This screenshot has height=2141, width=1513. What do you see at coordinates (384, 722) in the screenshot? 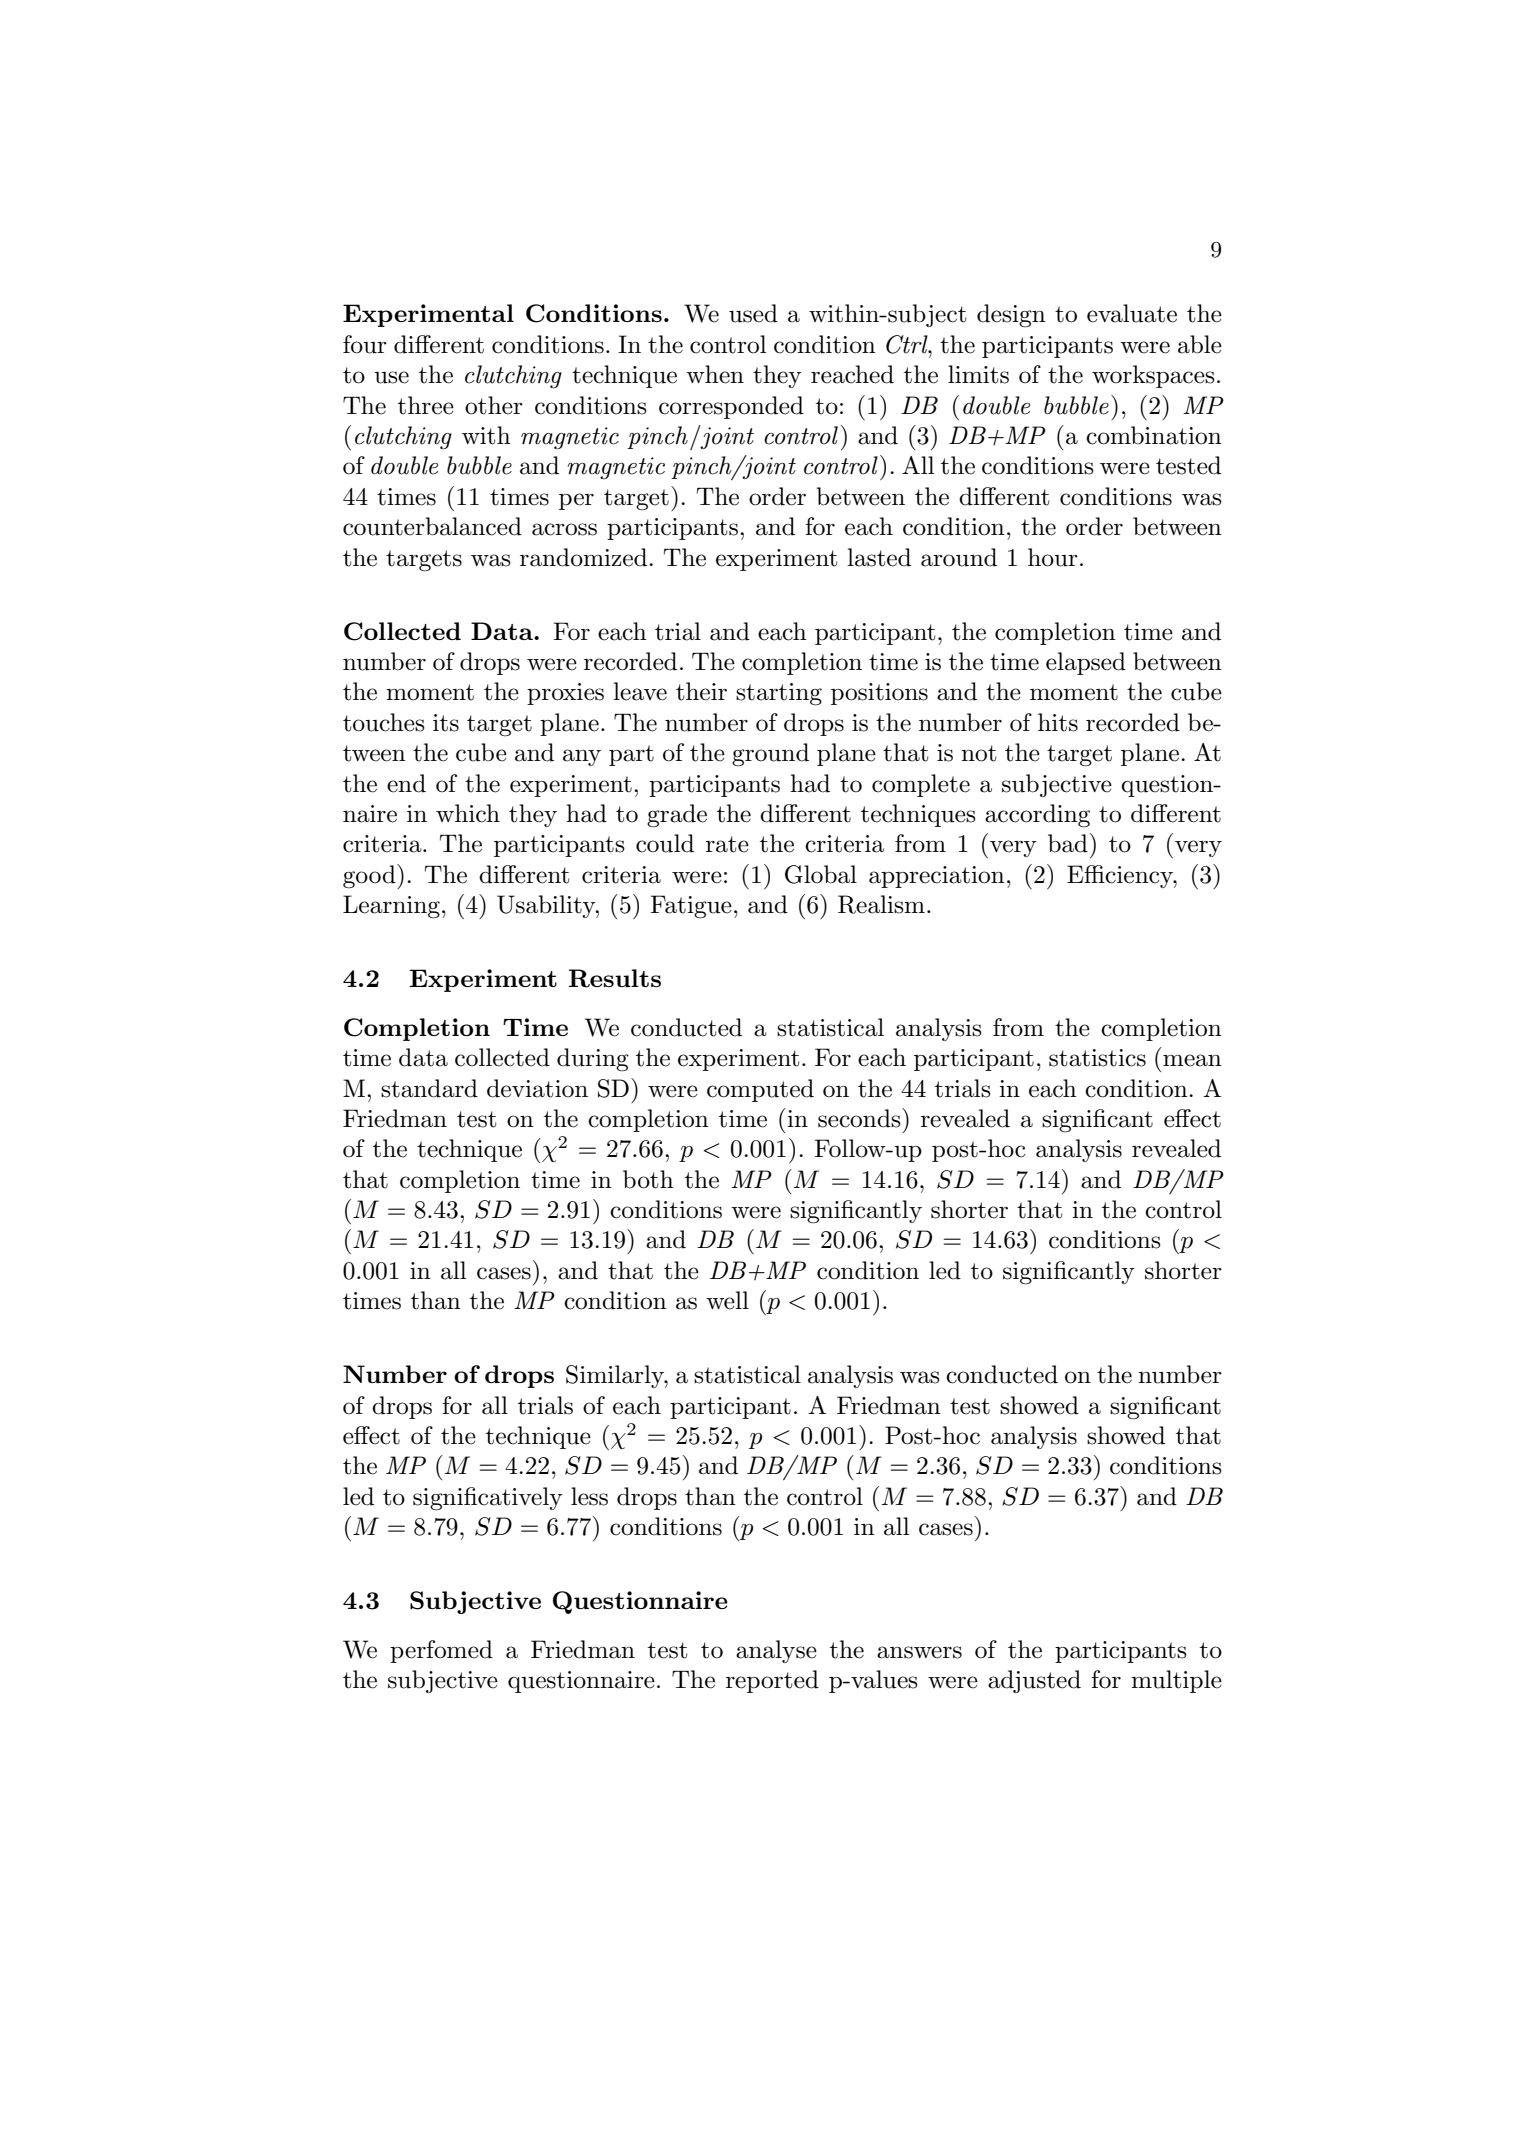
I see `touches` at bounding box center [384, 722].
